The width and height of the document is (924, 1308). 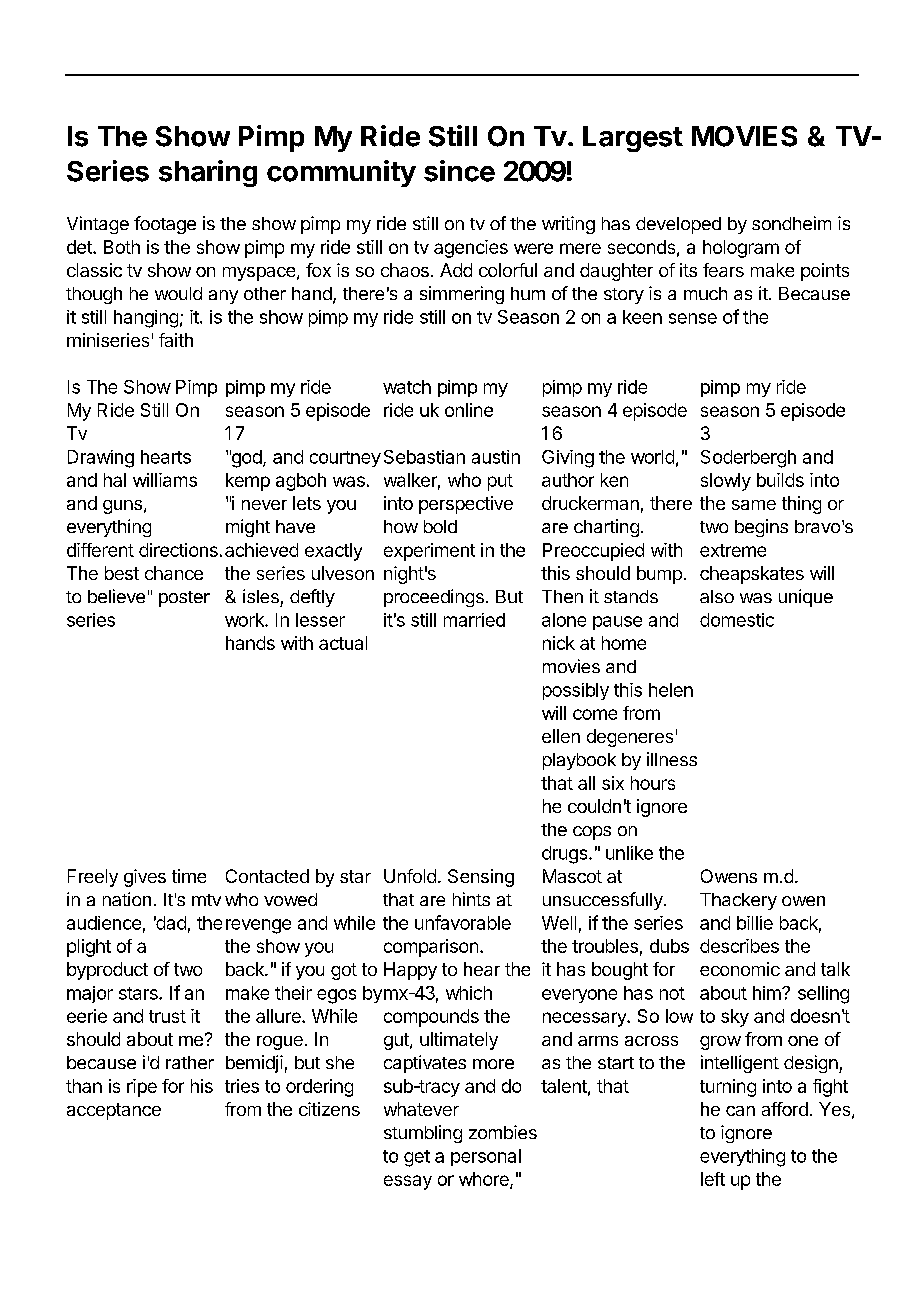 What do you see at coordinates (713, 1179) in the document?
I see `left` at bounding box center [713, 1179].
